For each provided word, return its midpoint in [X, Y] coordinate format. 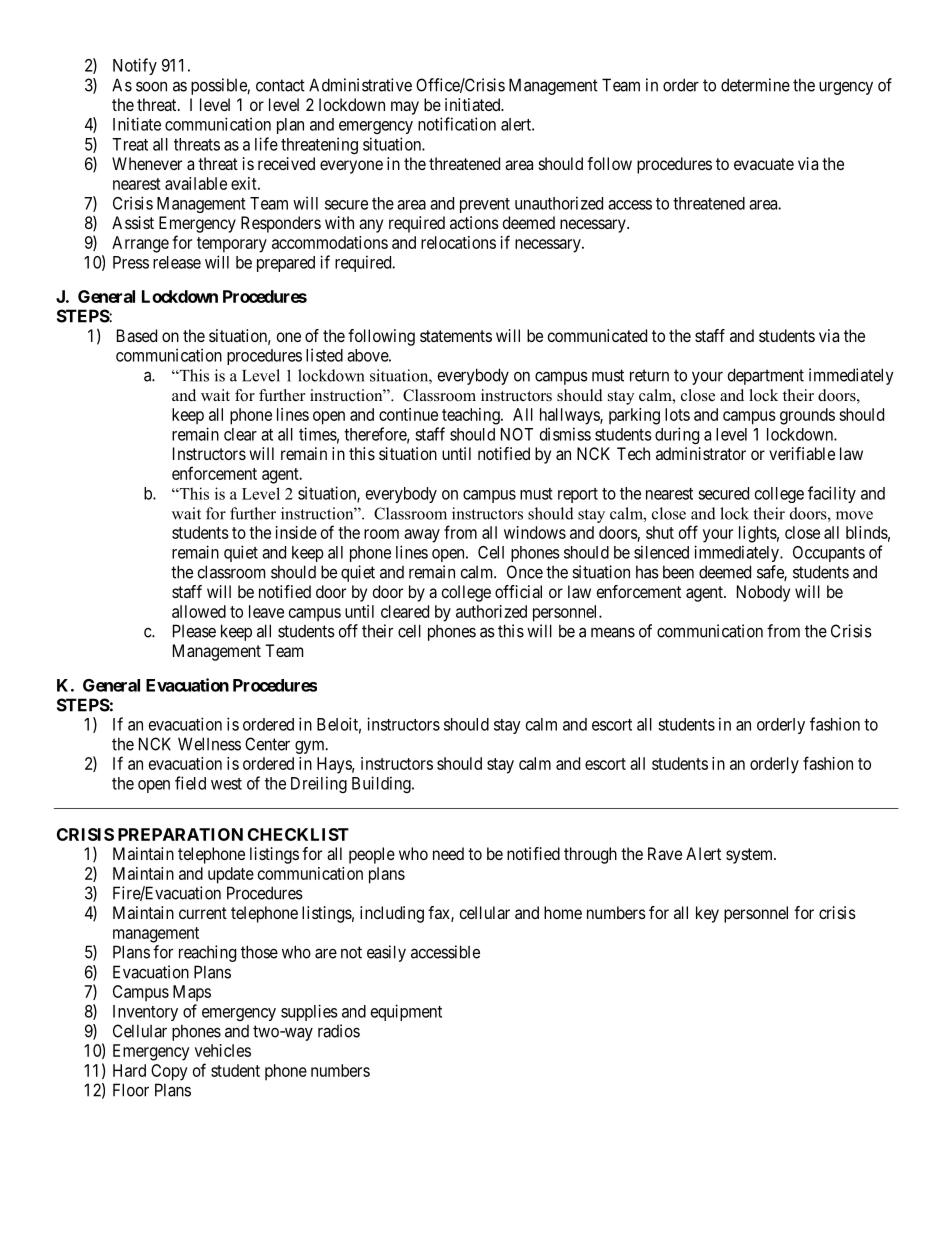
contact [280, 85]
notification [457, 124]
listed [324, 355]
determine [755, 85]
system [750, 856]
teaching [472, 416]
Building [382, 784]
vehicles [223, 1050]
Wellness [209, 744]
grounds [807, 416]
